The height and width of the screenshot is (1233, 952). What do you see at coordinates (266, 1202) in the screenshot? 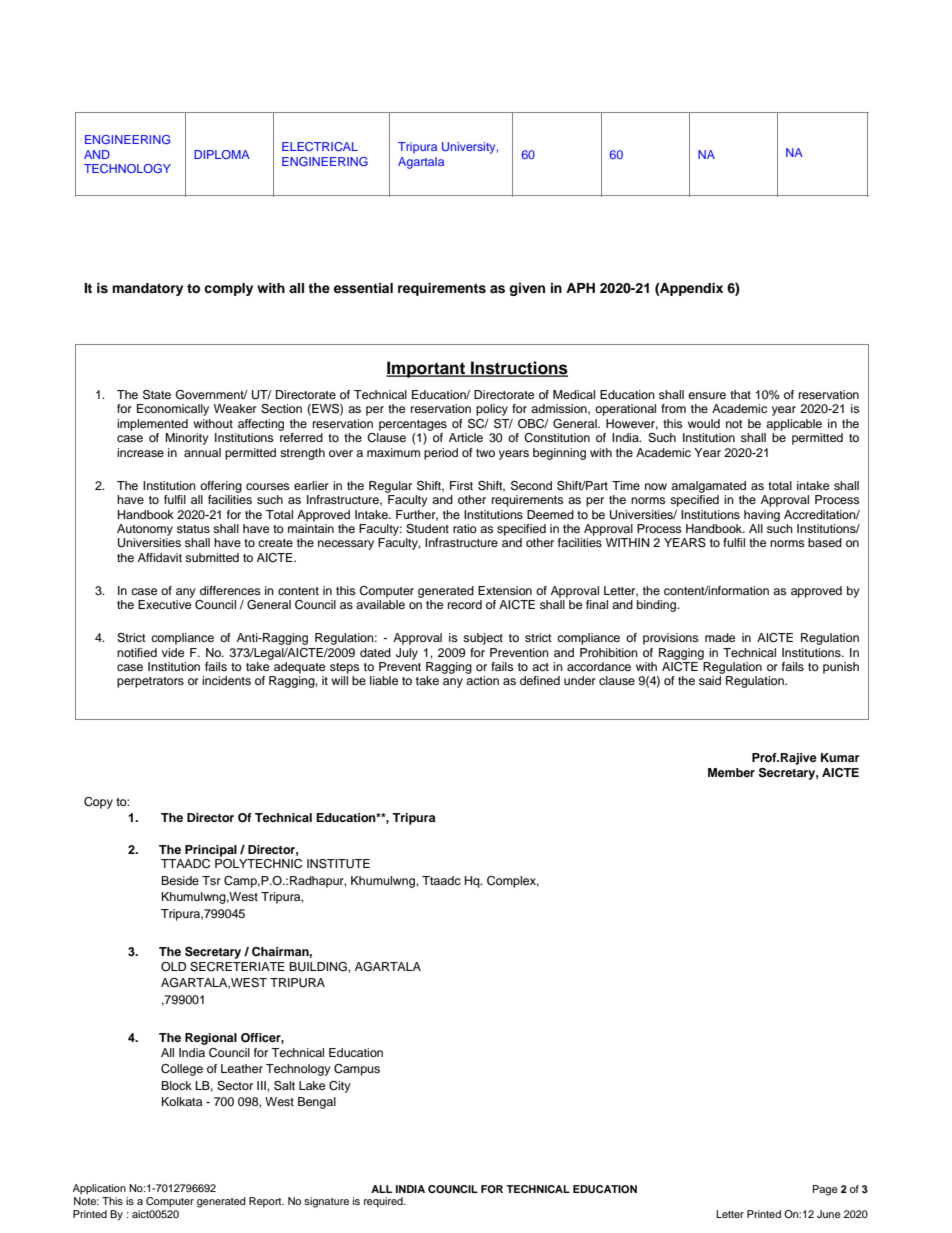
I see `Report` at bounding box center [266, 1202].
